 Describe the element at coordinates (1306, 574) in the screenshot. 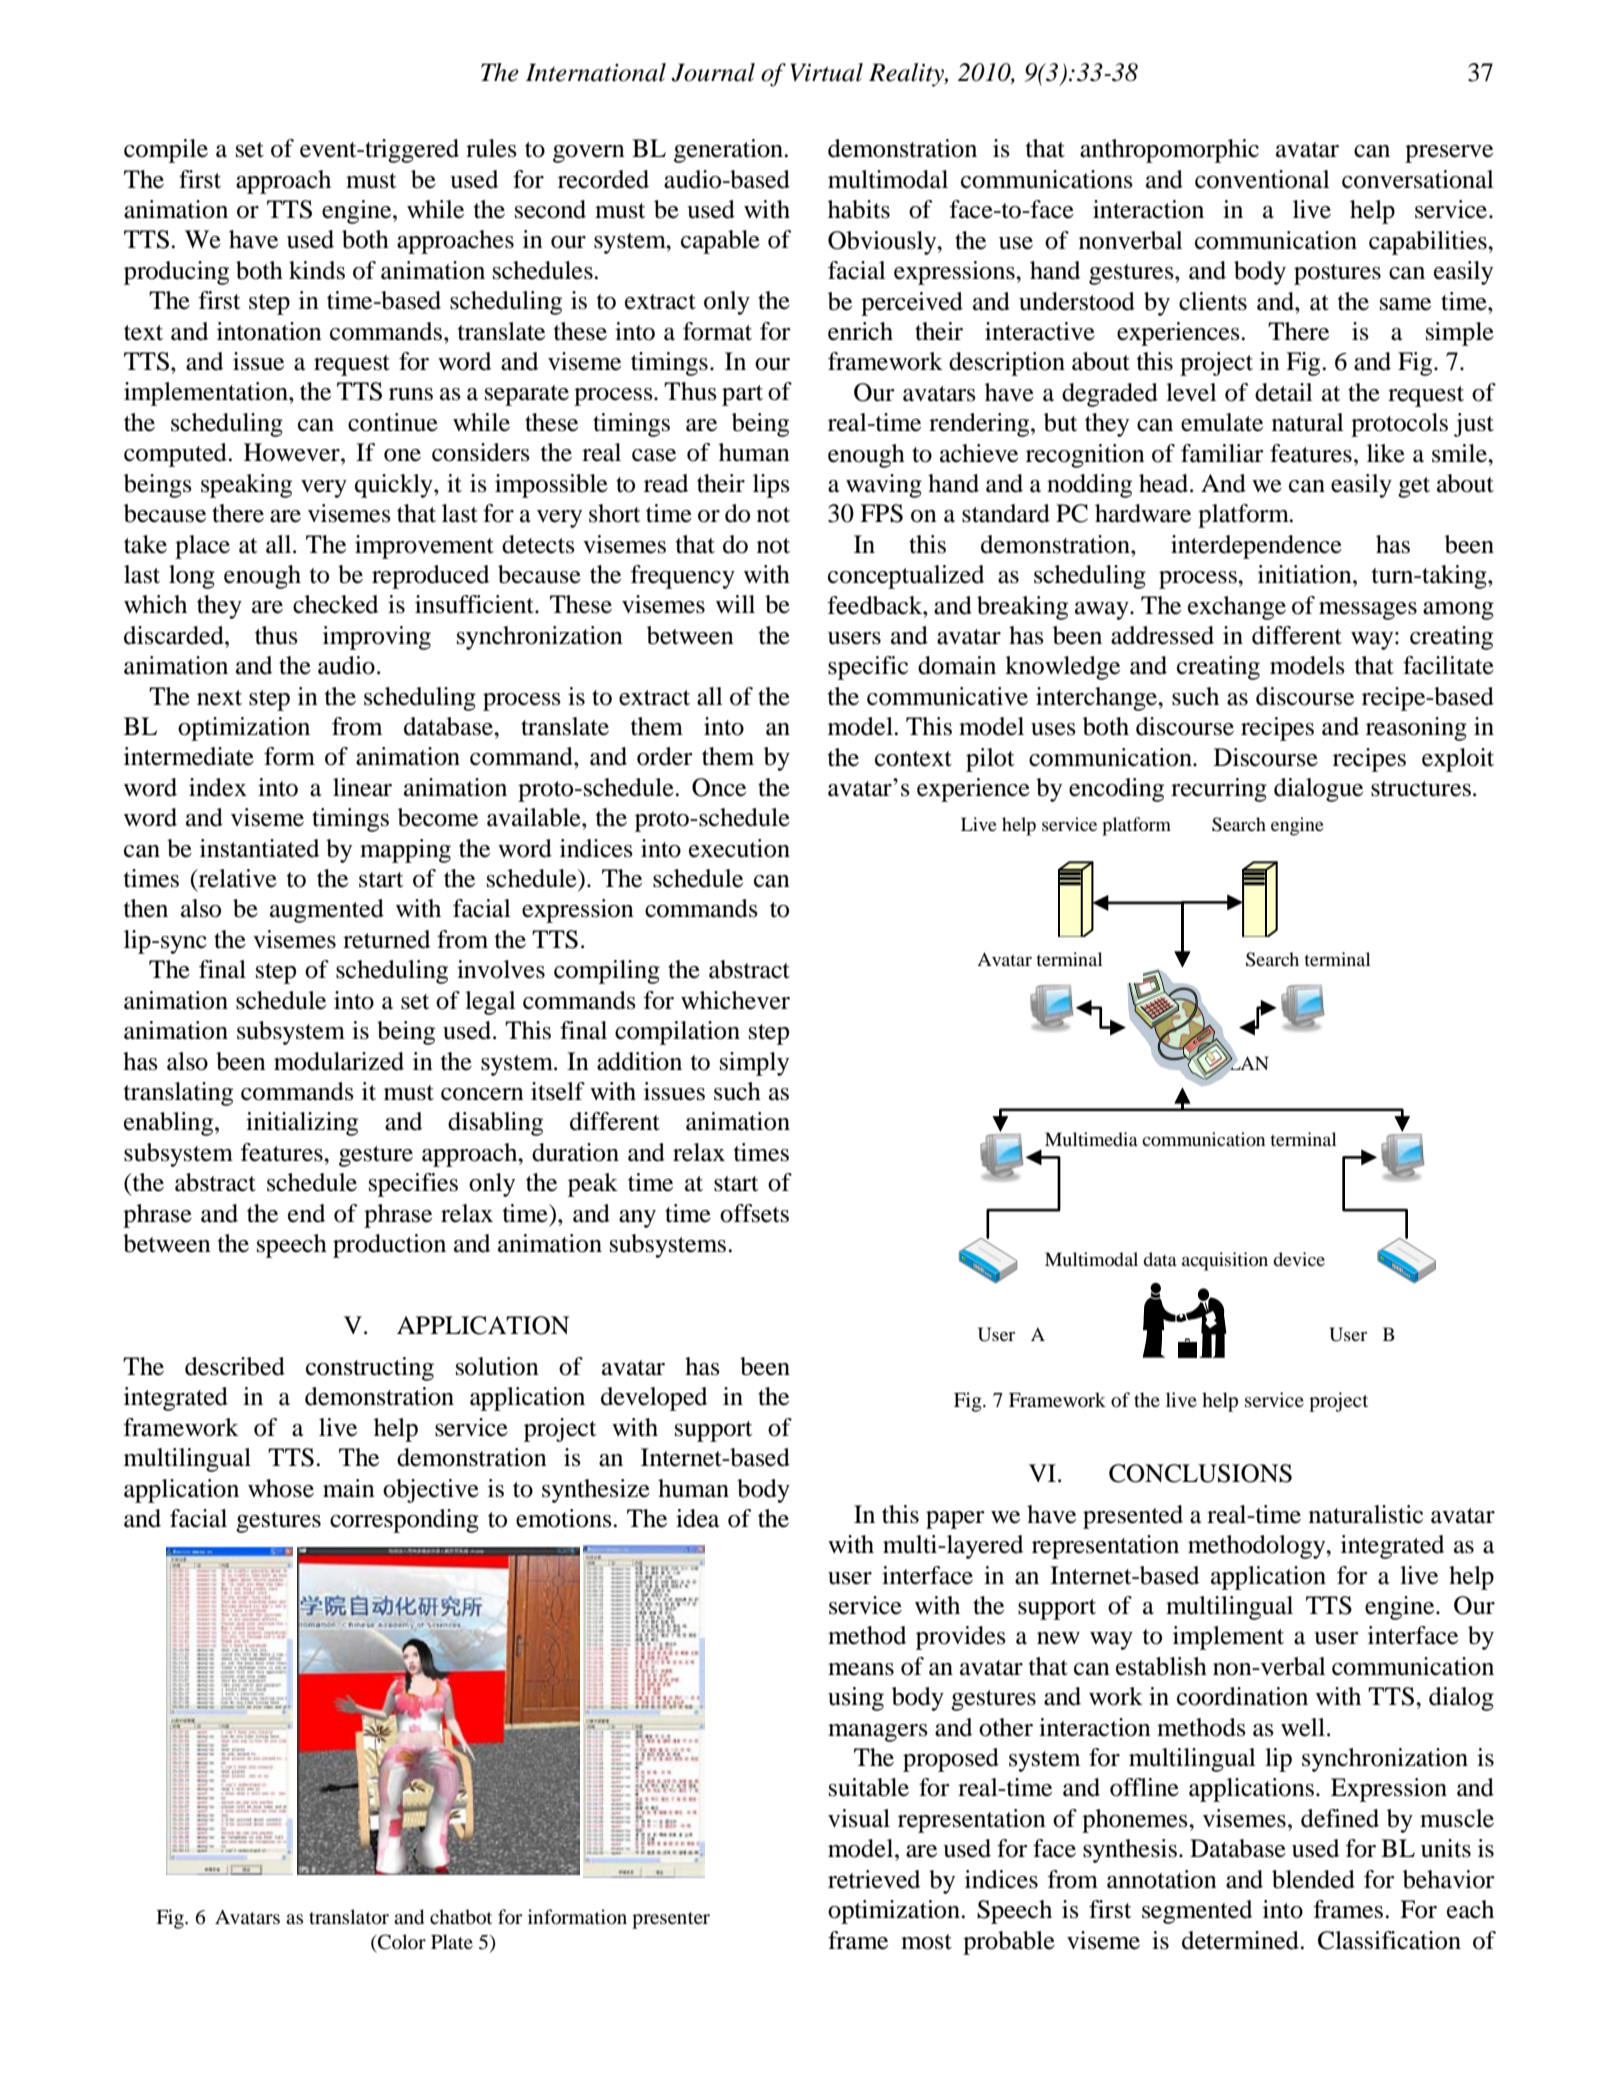

I see `initiation` at that location.
